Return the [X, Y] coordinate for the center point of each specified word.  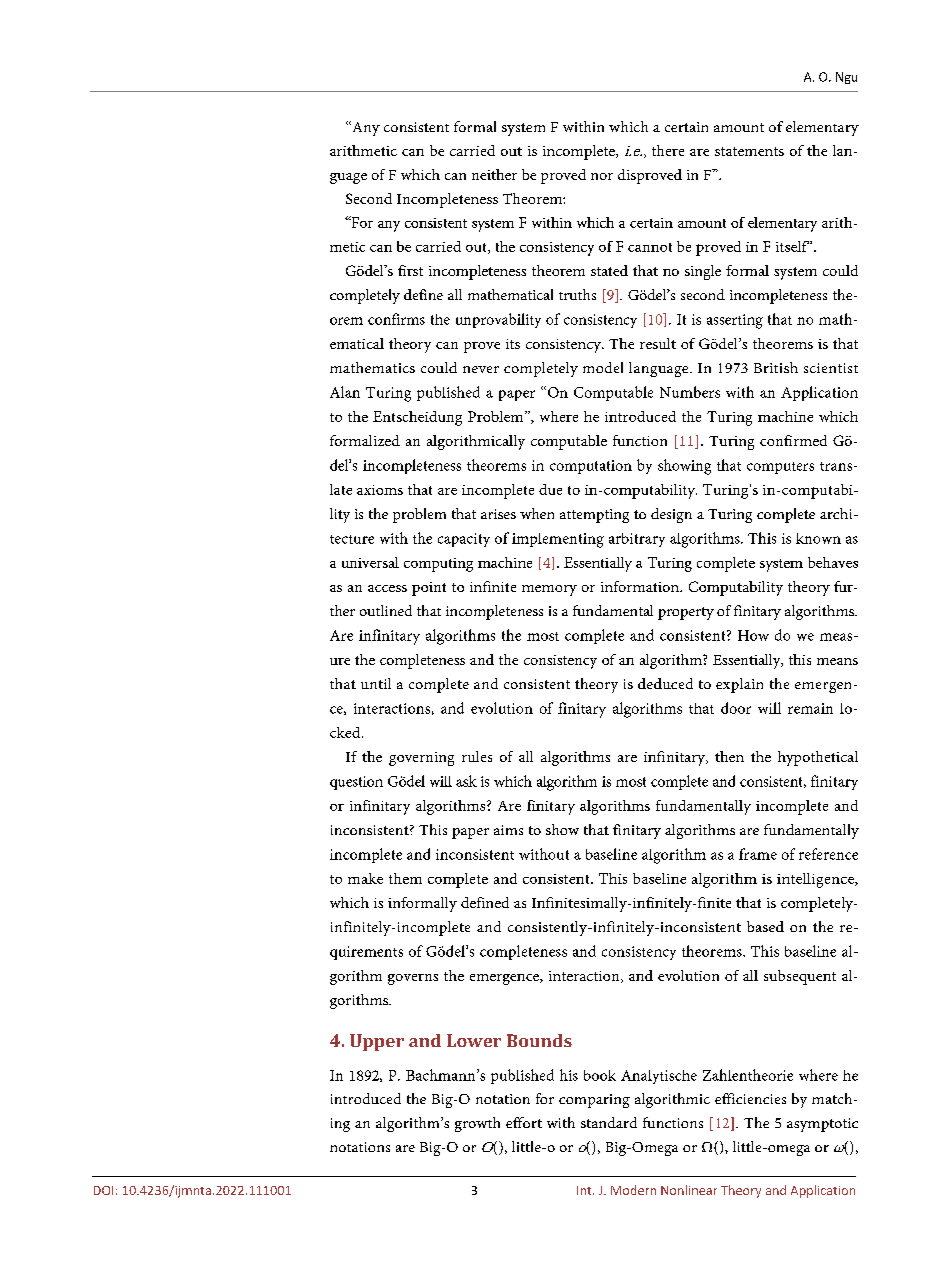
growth [477, 1124]
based [765, 926]
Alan [345, 392]
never [481, 369]
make [365, 878]
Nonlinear [689, 1190]
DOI [103, 1190]
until [376, 683]
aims [508, 830]
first [410, 270]
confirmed [793, 440]
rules [477, 756]
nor [602, 176]
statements [749, 151]
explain [739, 685]
